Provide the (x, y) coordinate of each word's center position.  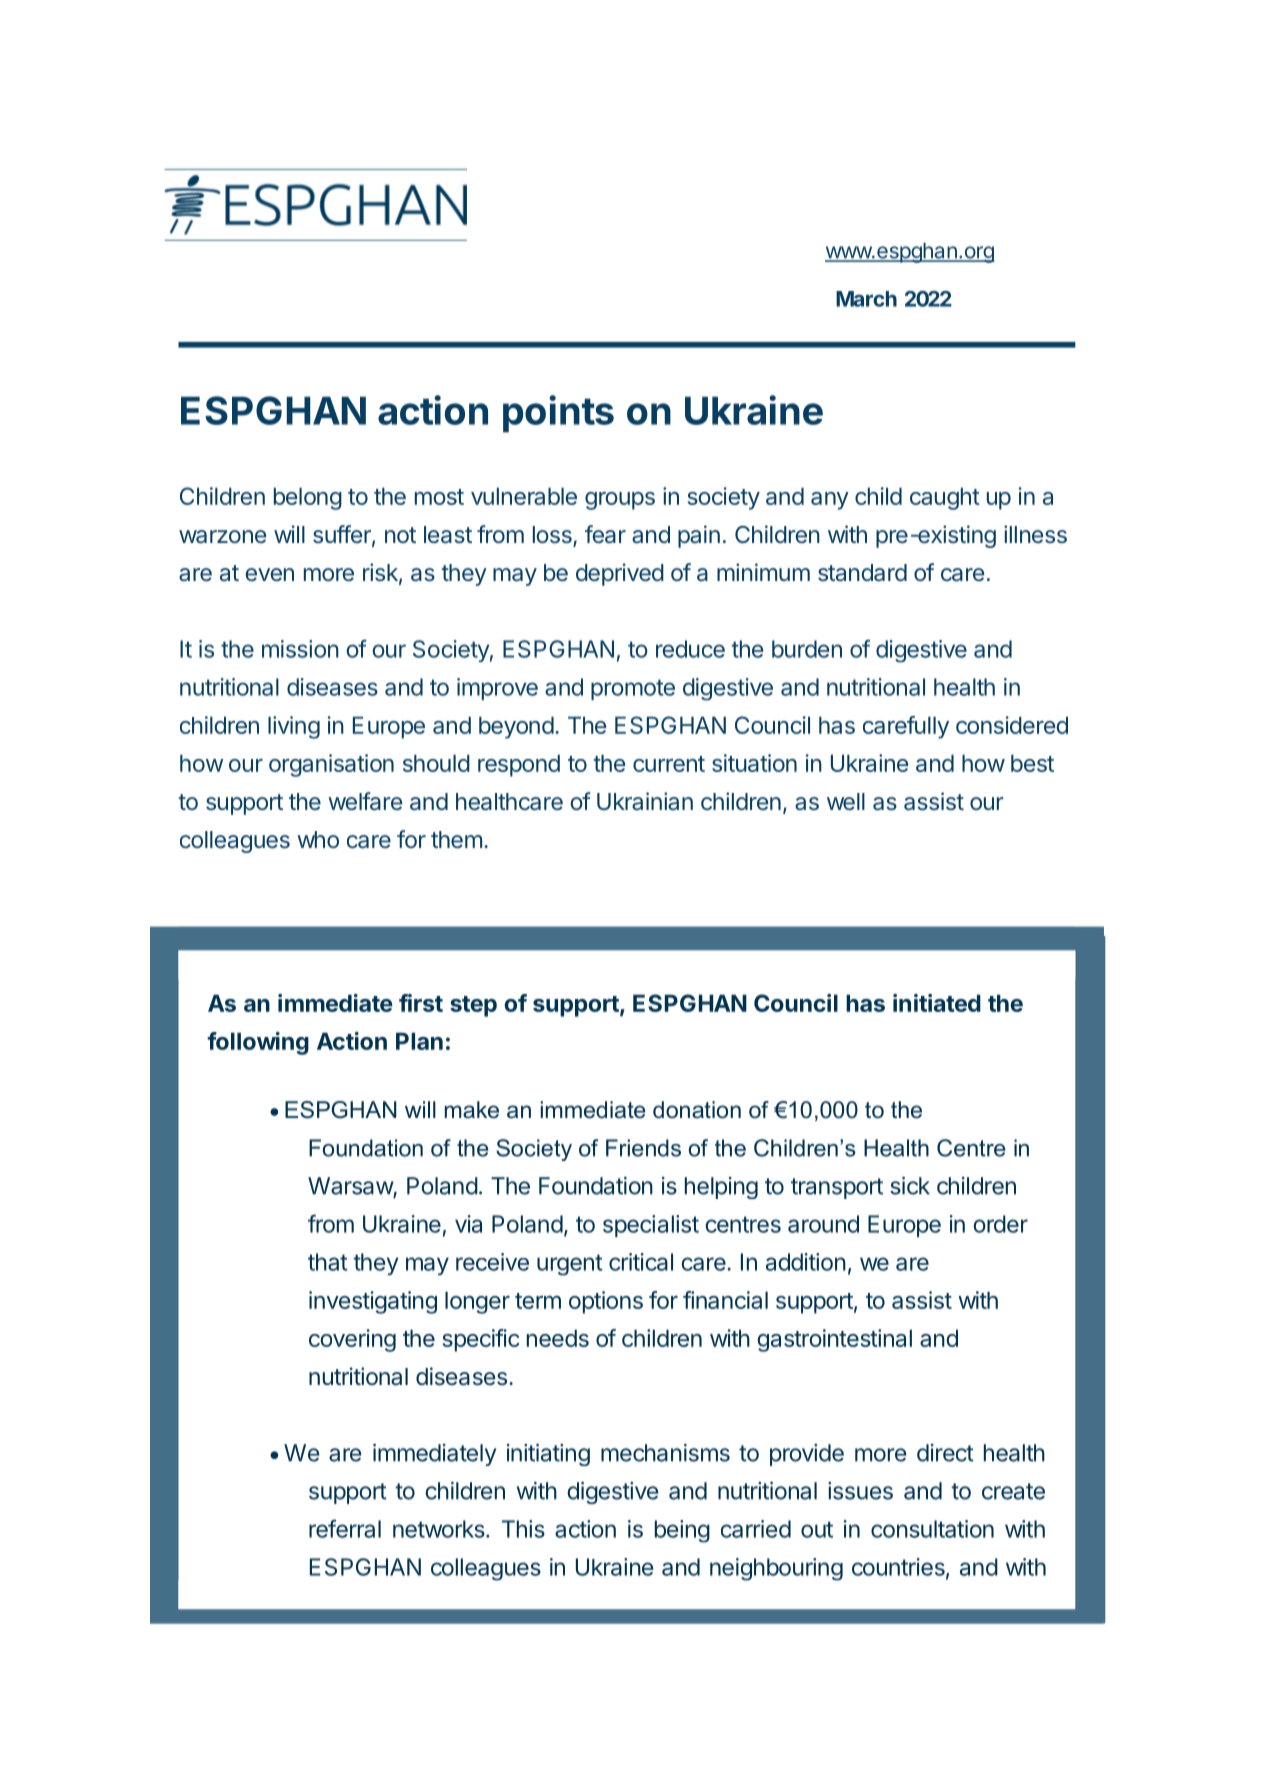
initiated (937, 1003)
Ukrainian (645, 801)
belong (308, 498)
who (318, 839)
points (558, 414)
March (866, 299)
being (682, 1531)
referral (345, 1528)
